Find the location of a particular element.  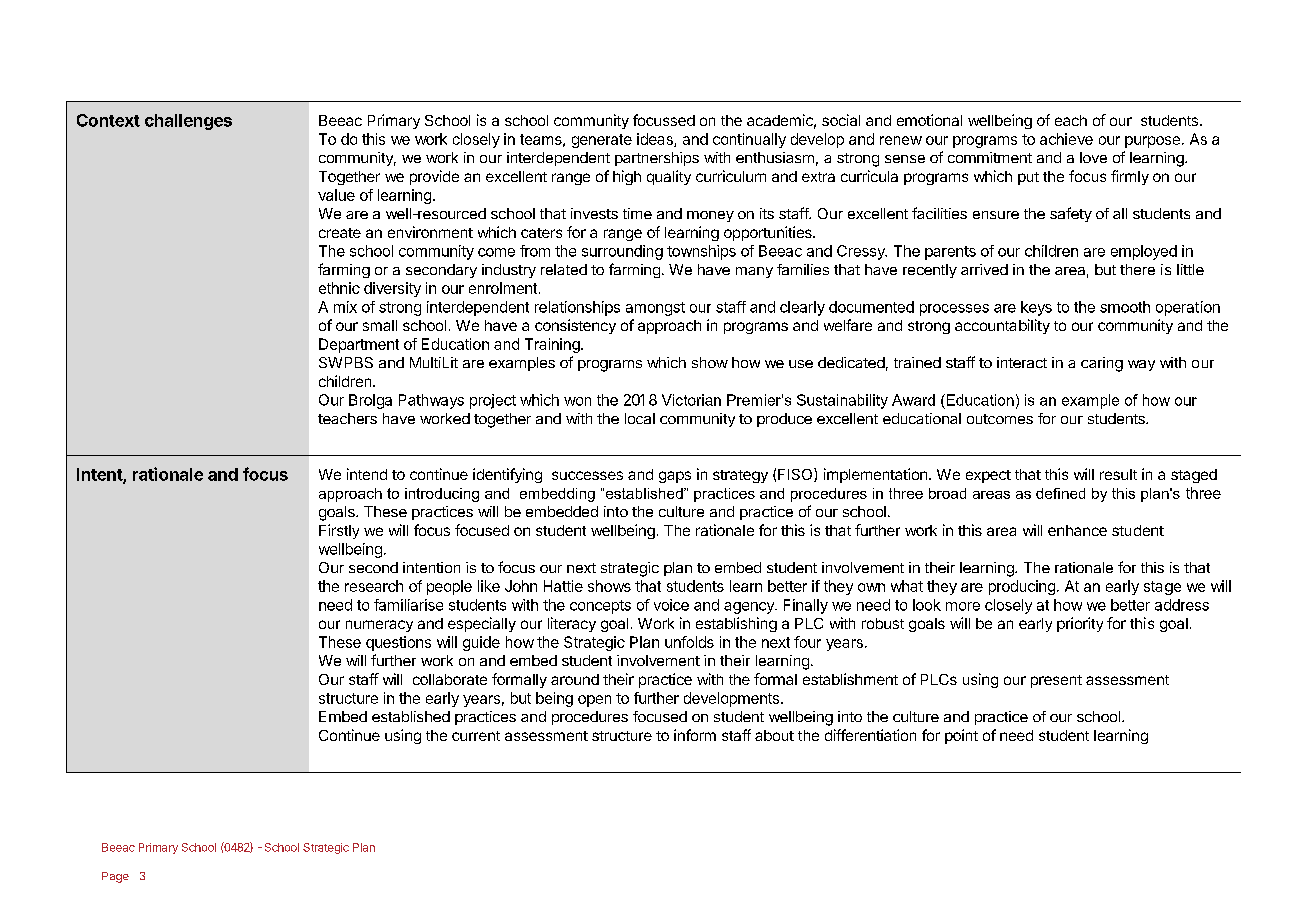

challenges is located at coordinates (188, 122).
